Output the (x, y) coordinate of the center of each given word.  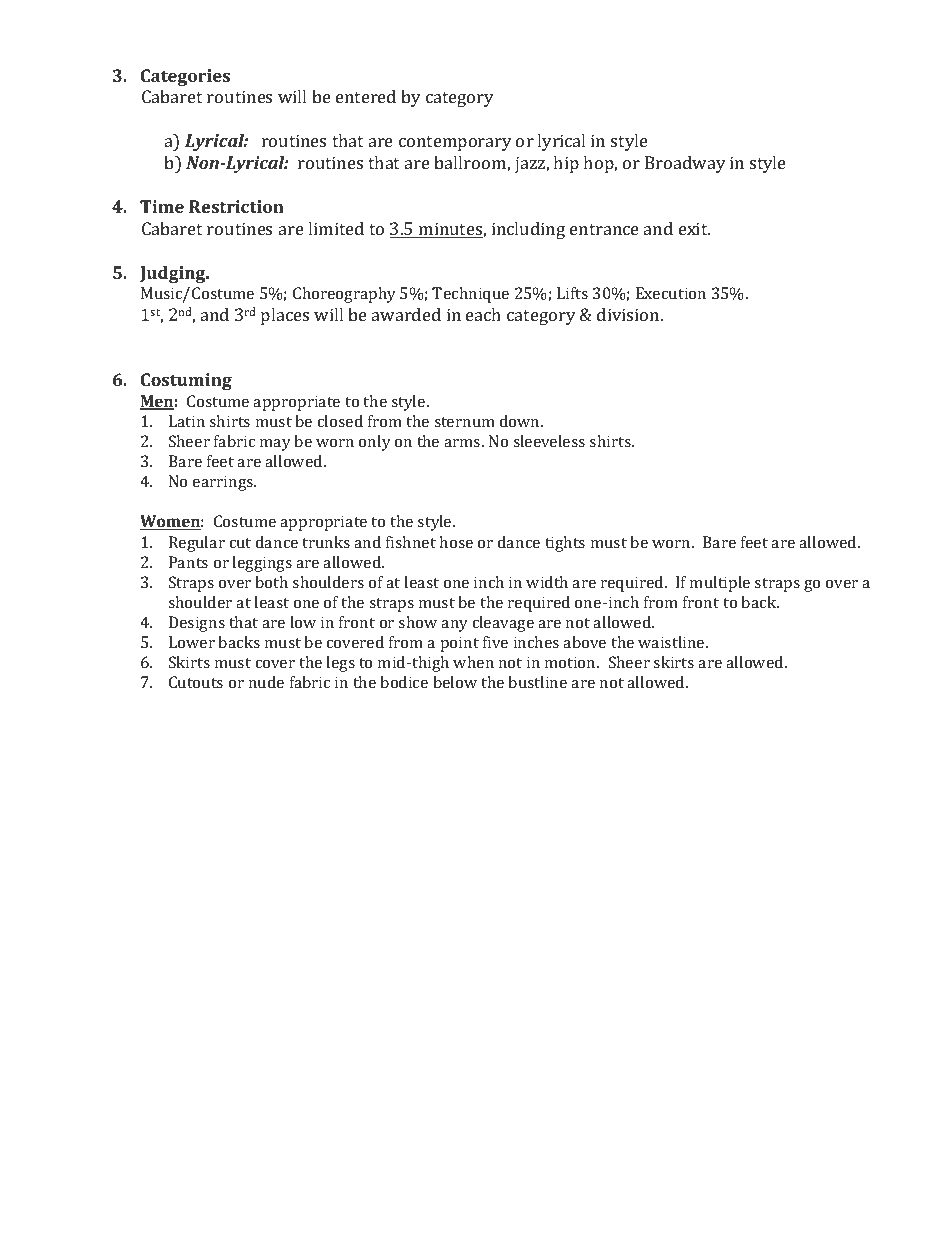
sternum (464, 422)
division (629, 314)
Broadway (685, 164)
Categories (185, 77)
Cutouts (196, 682)
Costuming (186, 381)
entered (366, 96)
